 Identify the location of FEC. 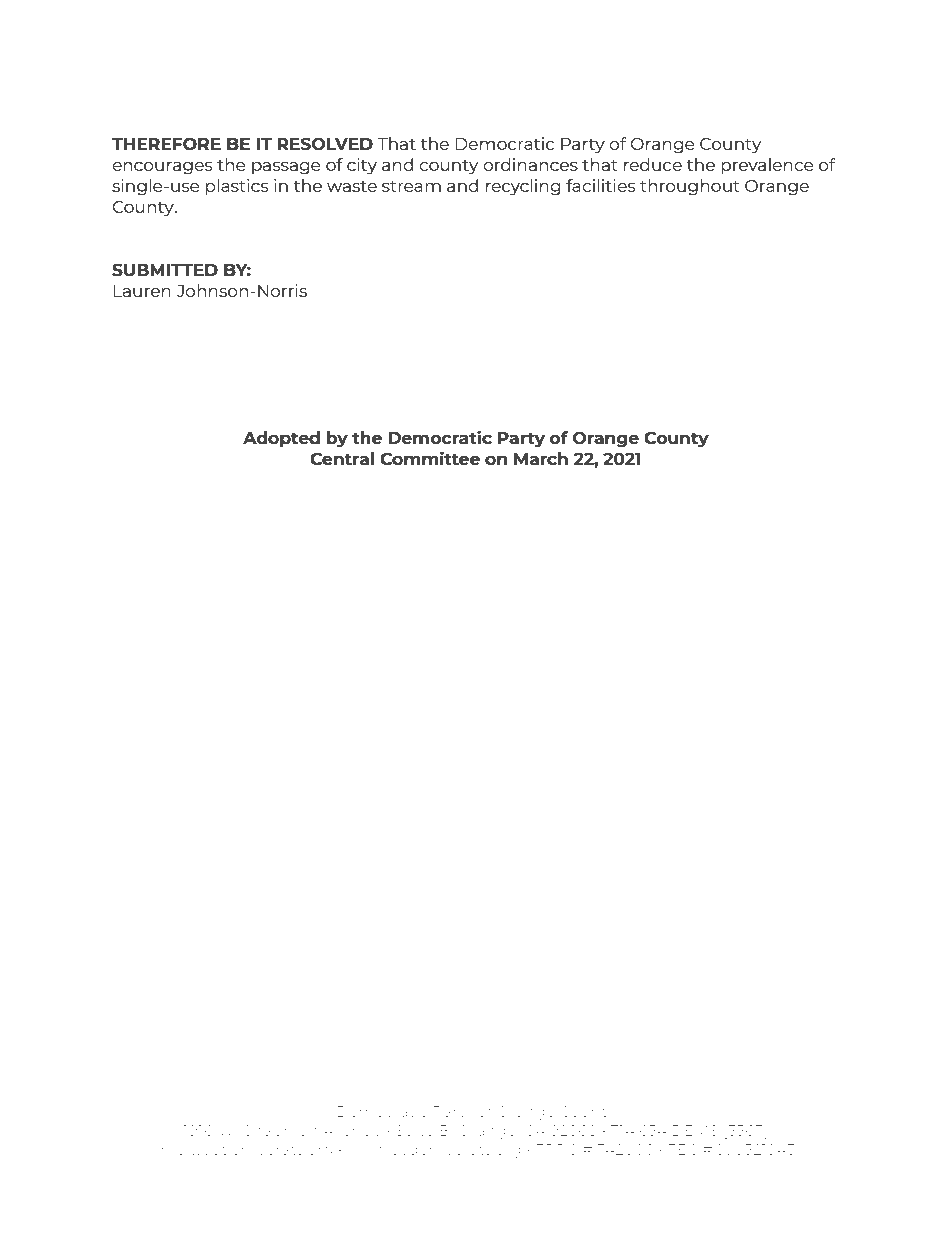
(682, 1149).
